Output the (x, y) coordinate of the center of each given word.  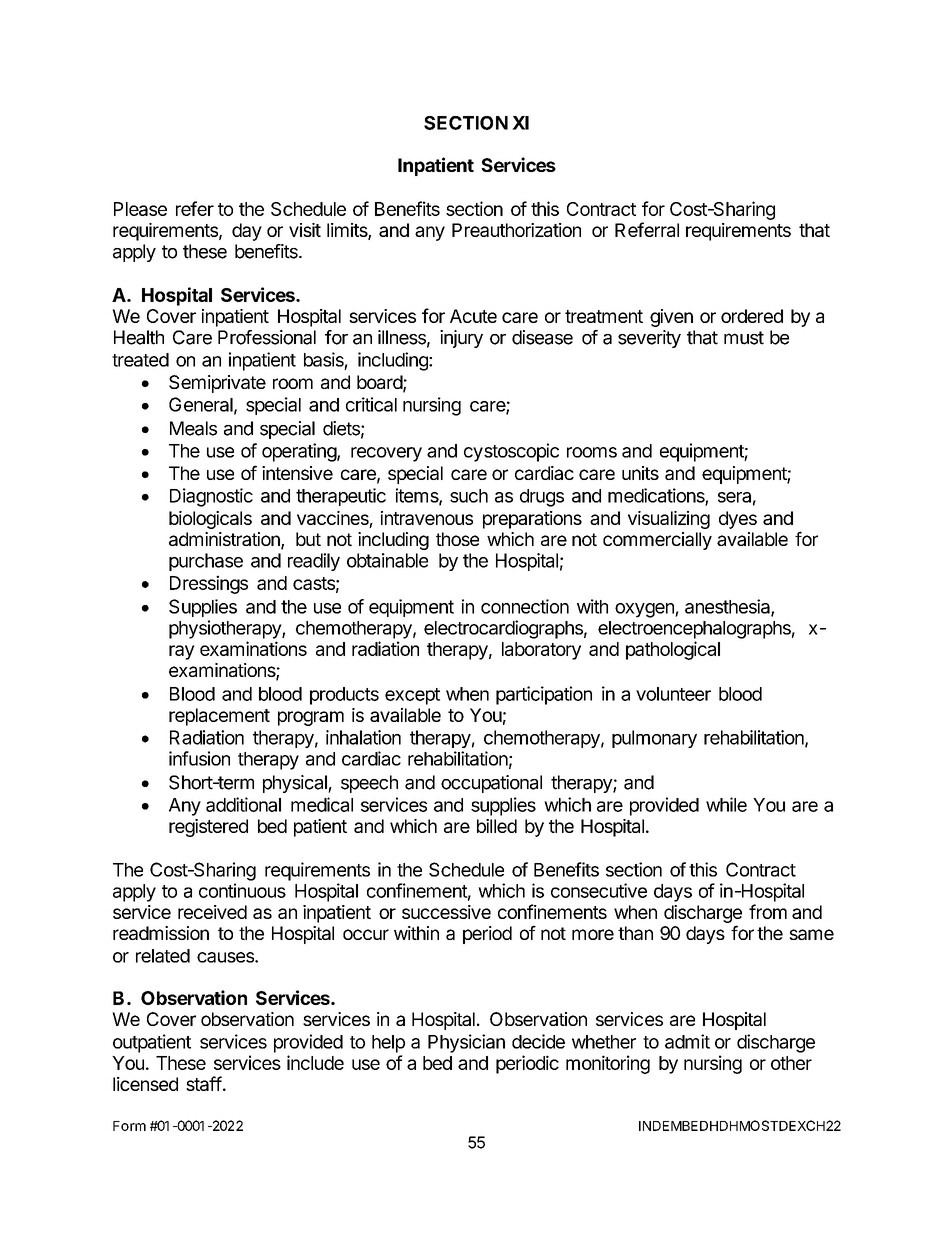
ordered (752, 316)
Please (140, 209)
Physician (466, 1043)
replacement (219, 717)
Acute (473, 316)
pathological (673, 650)
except (412, 696)
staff (204, 1083)
